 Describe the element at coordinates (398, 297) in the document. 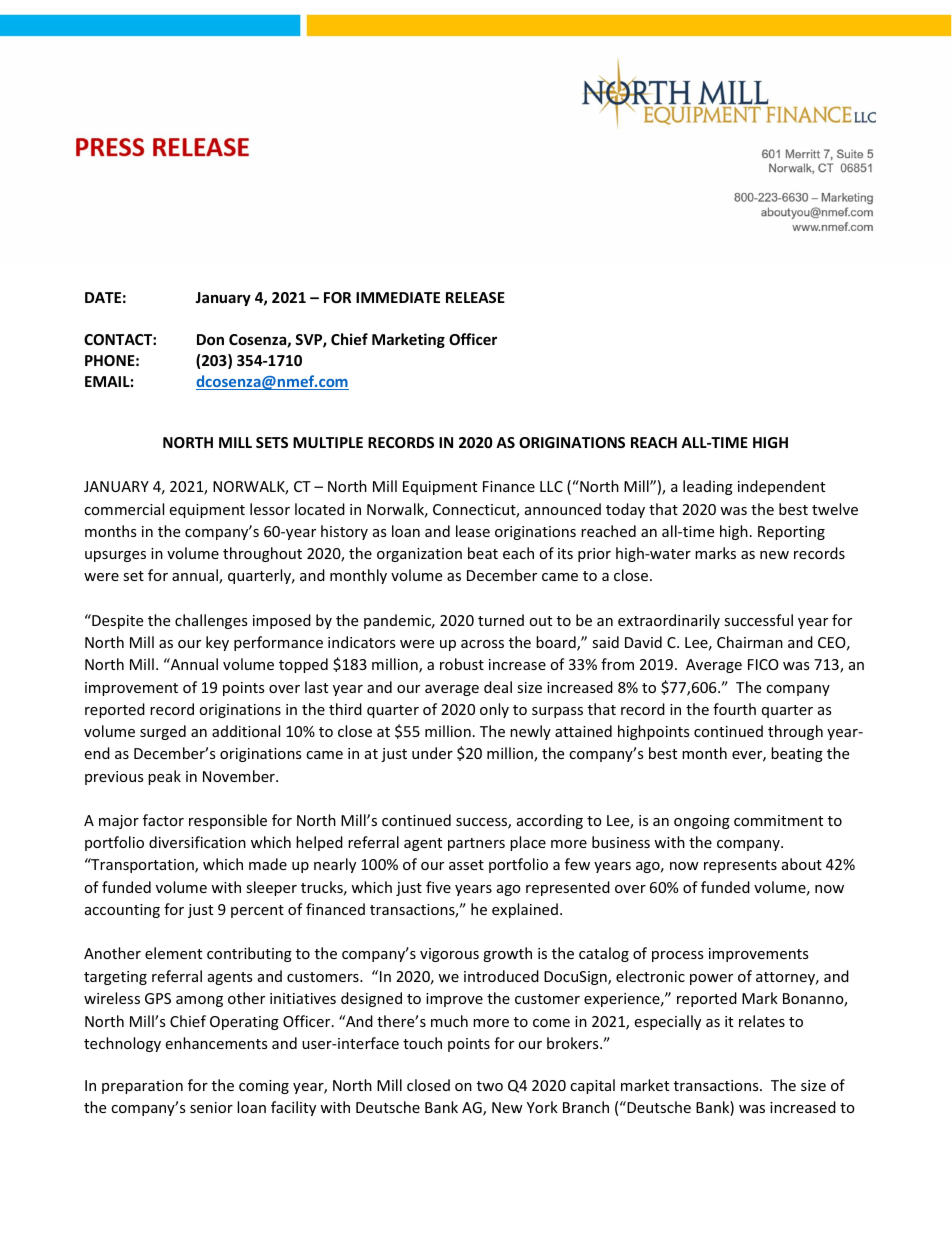

I see `IMMEDIATE` at that location.
